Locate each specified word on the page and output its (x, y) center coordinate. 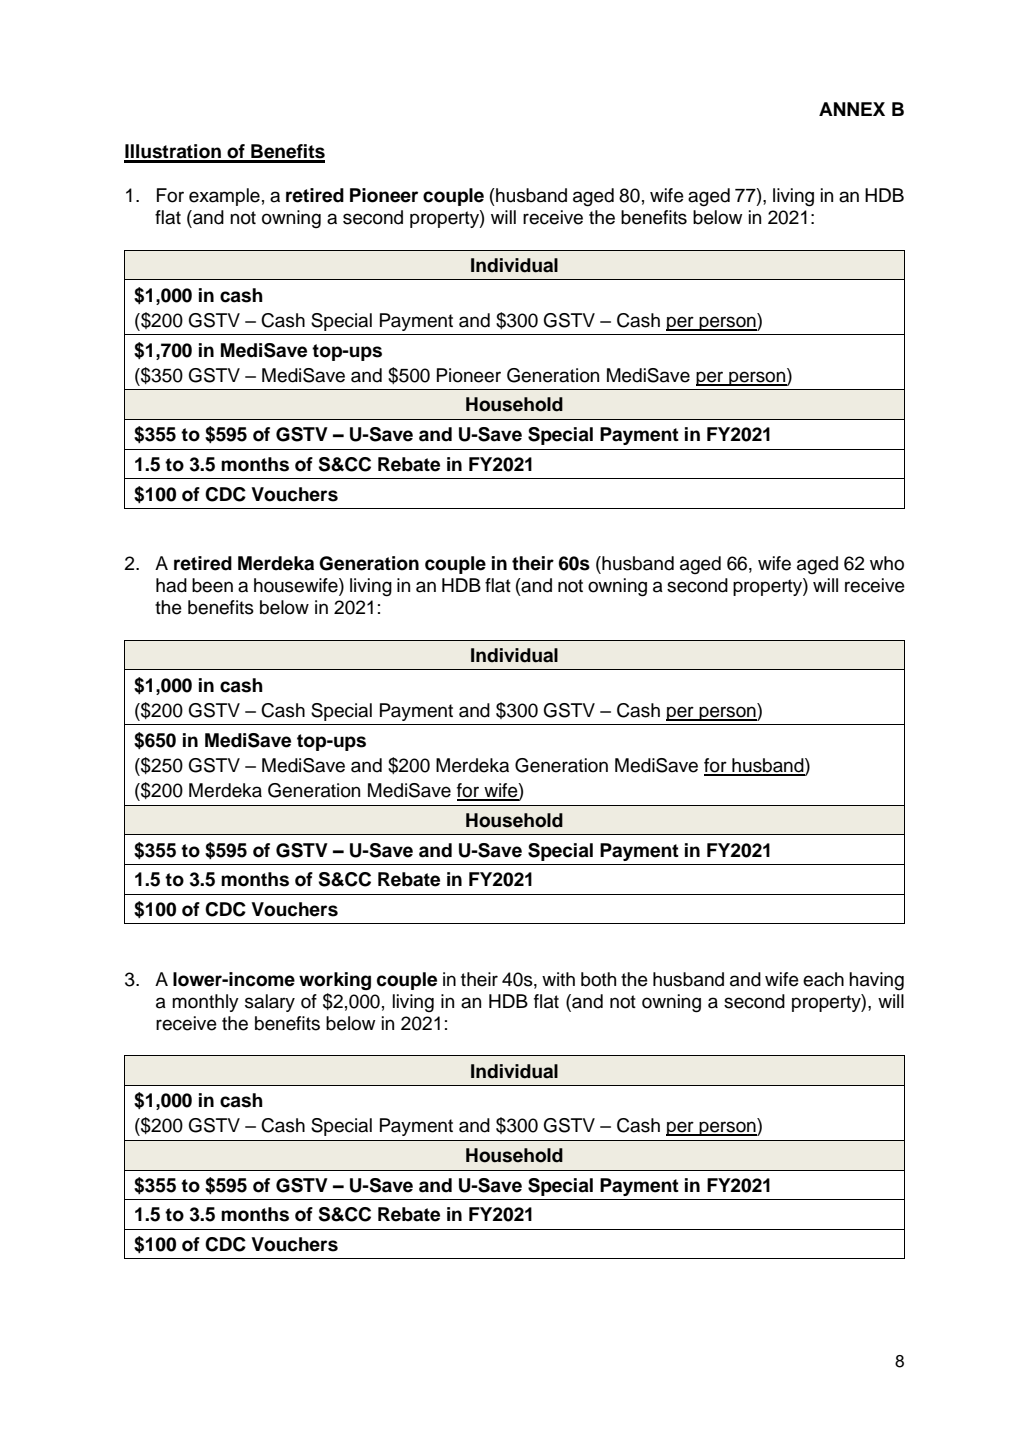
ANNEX (852, 109)
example (224, 197)
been (212, 585)
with (558, 979)
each (823, 979)
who (887, 563)
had (171, 585)
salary (270, 1003)
